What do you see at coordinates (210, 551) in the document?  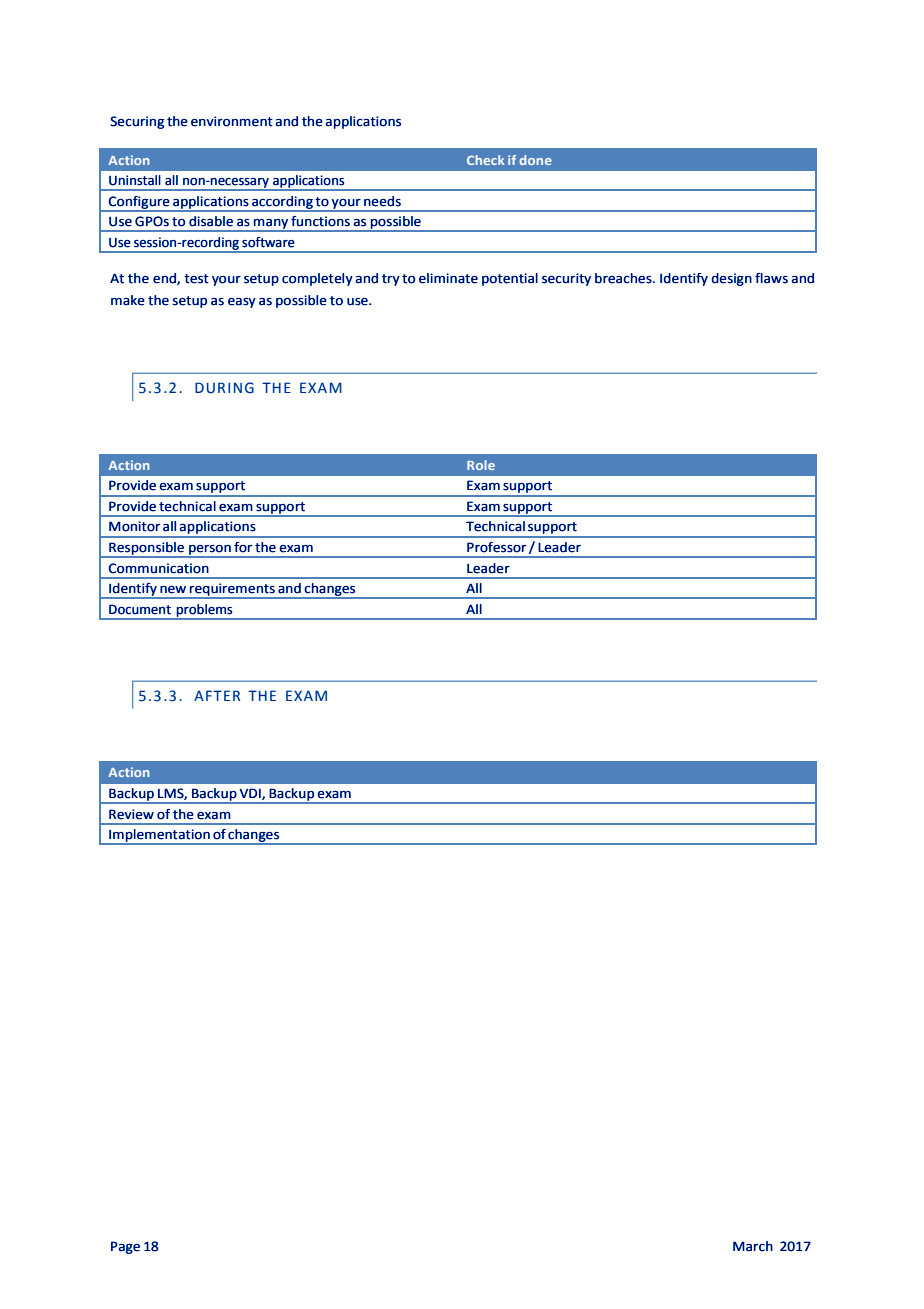 I see `person` at bounding box center [210, 551].
